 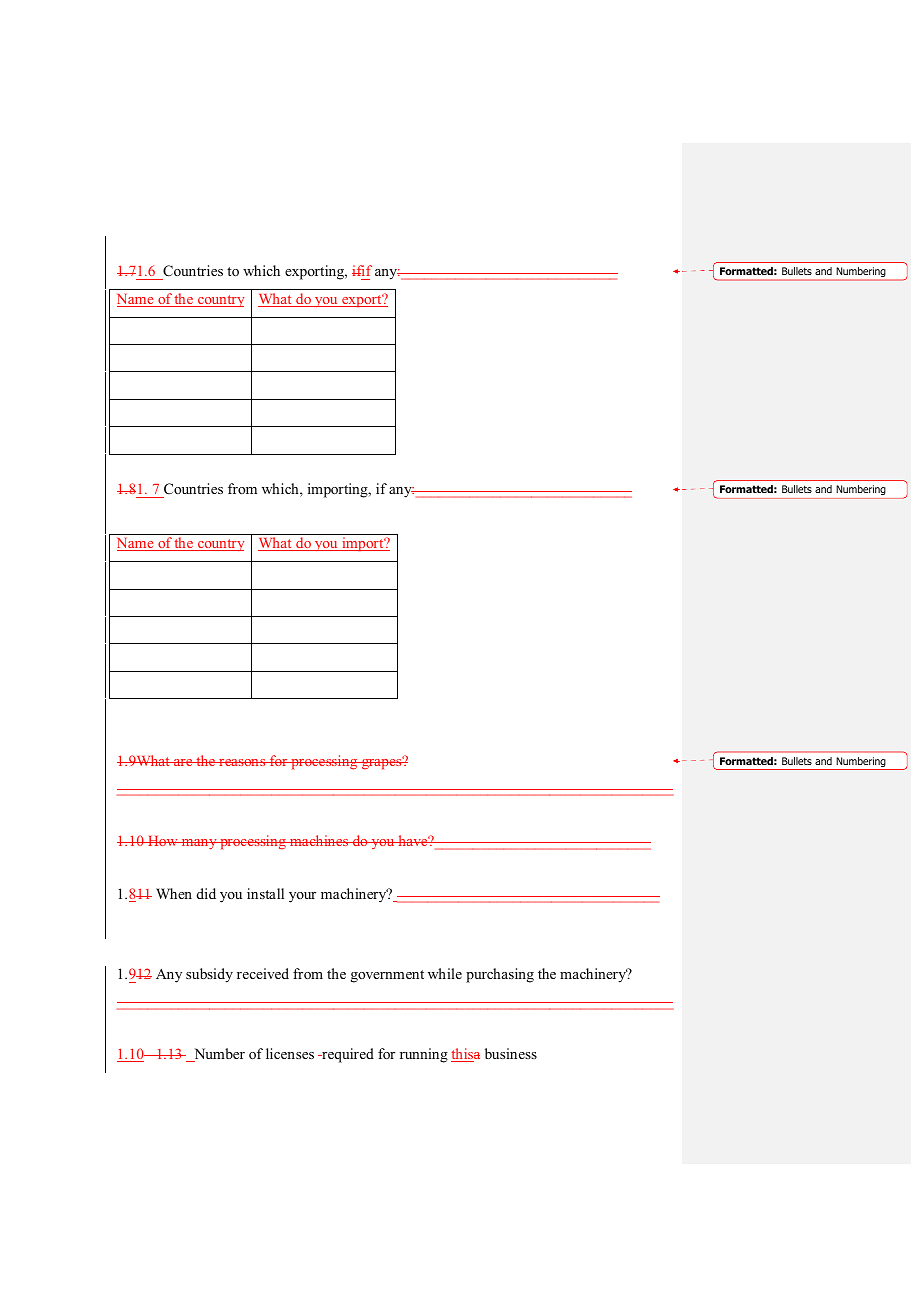 What do you see at coordinates (511, 1053) in the screenshot?
I see `business` at bounding box center [511, 1053].
